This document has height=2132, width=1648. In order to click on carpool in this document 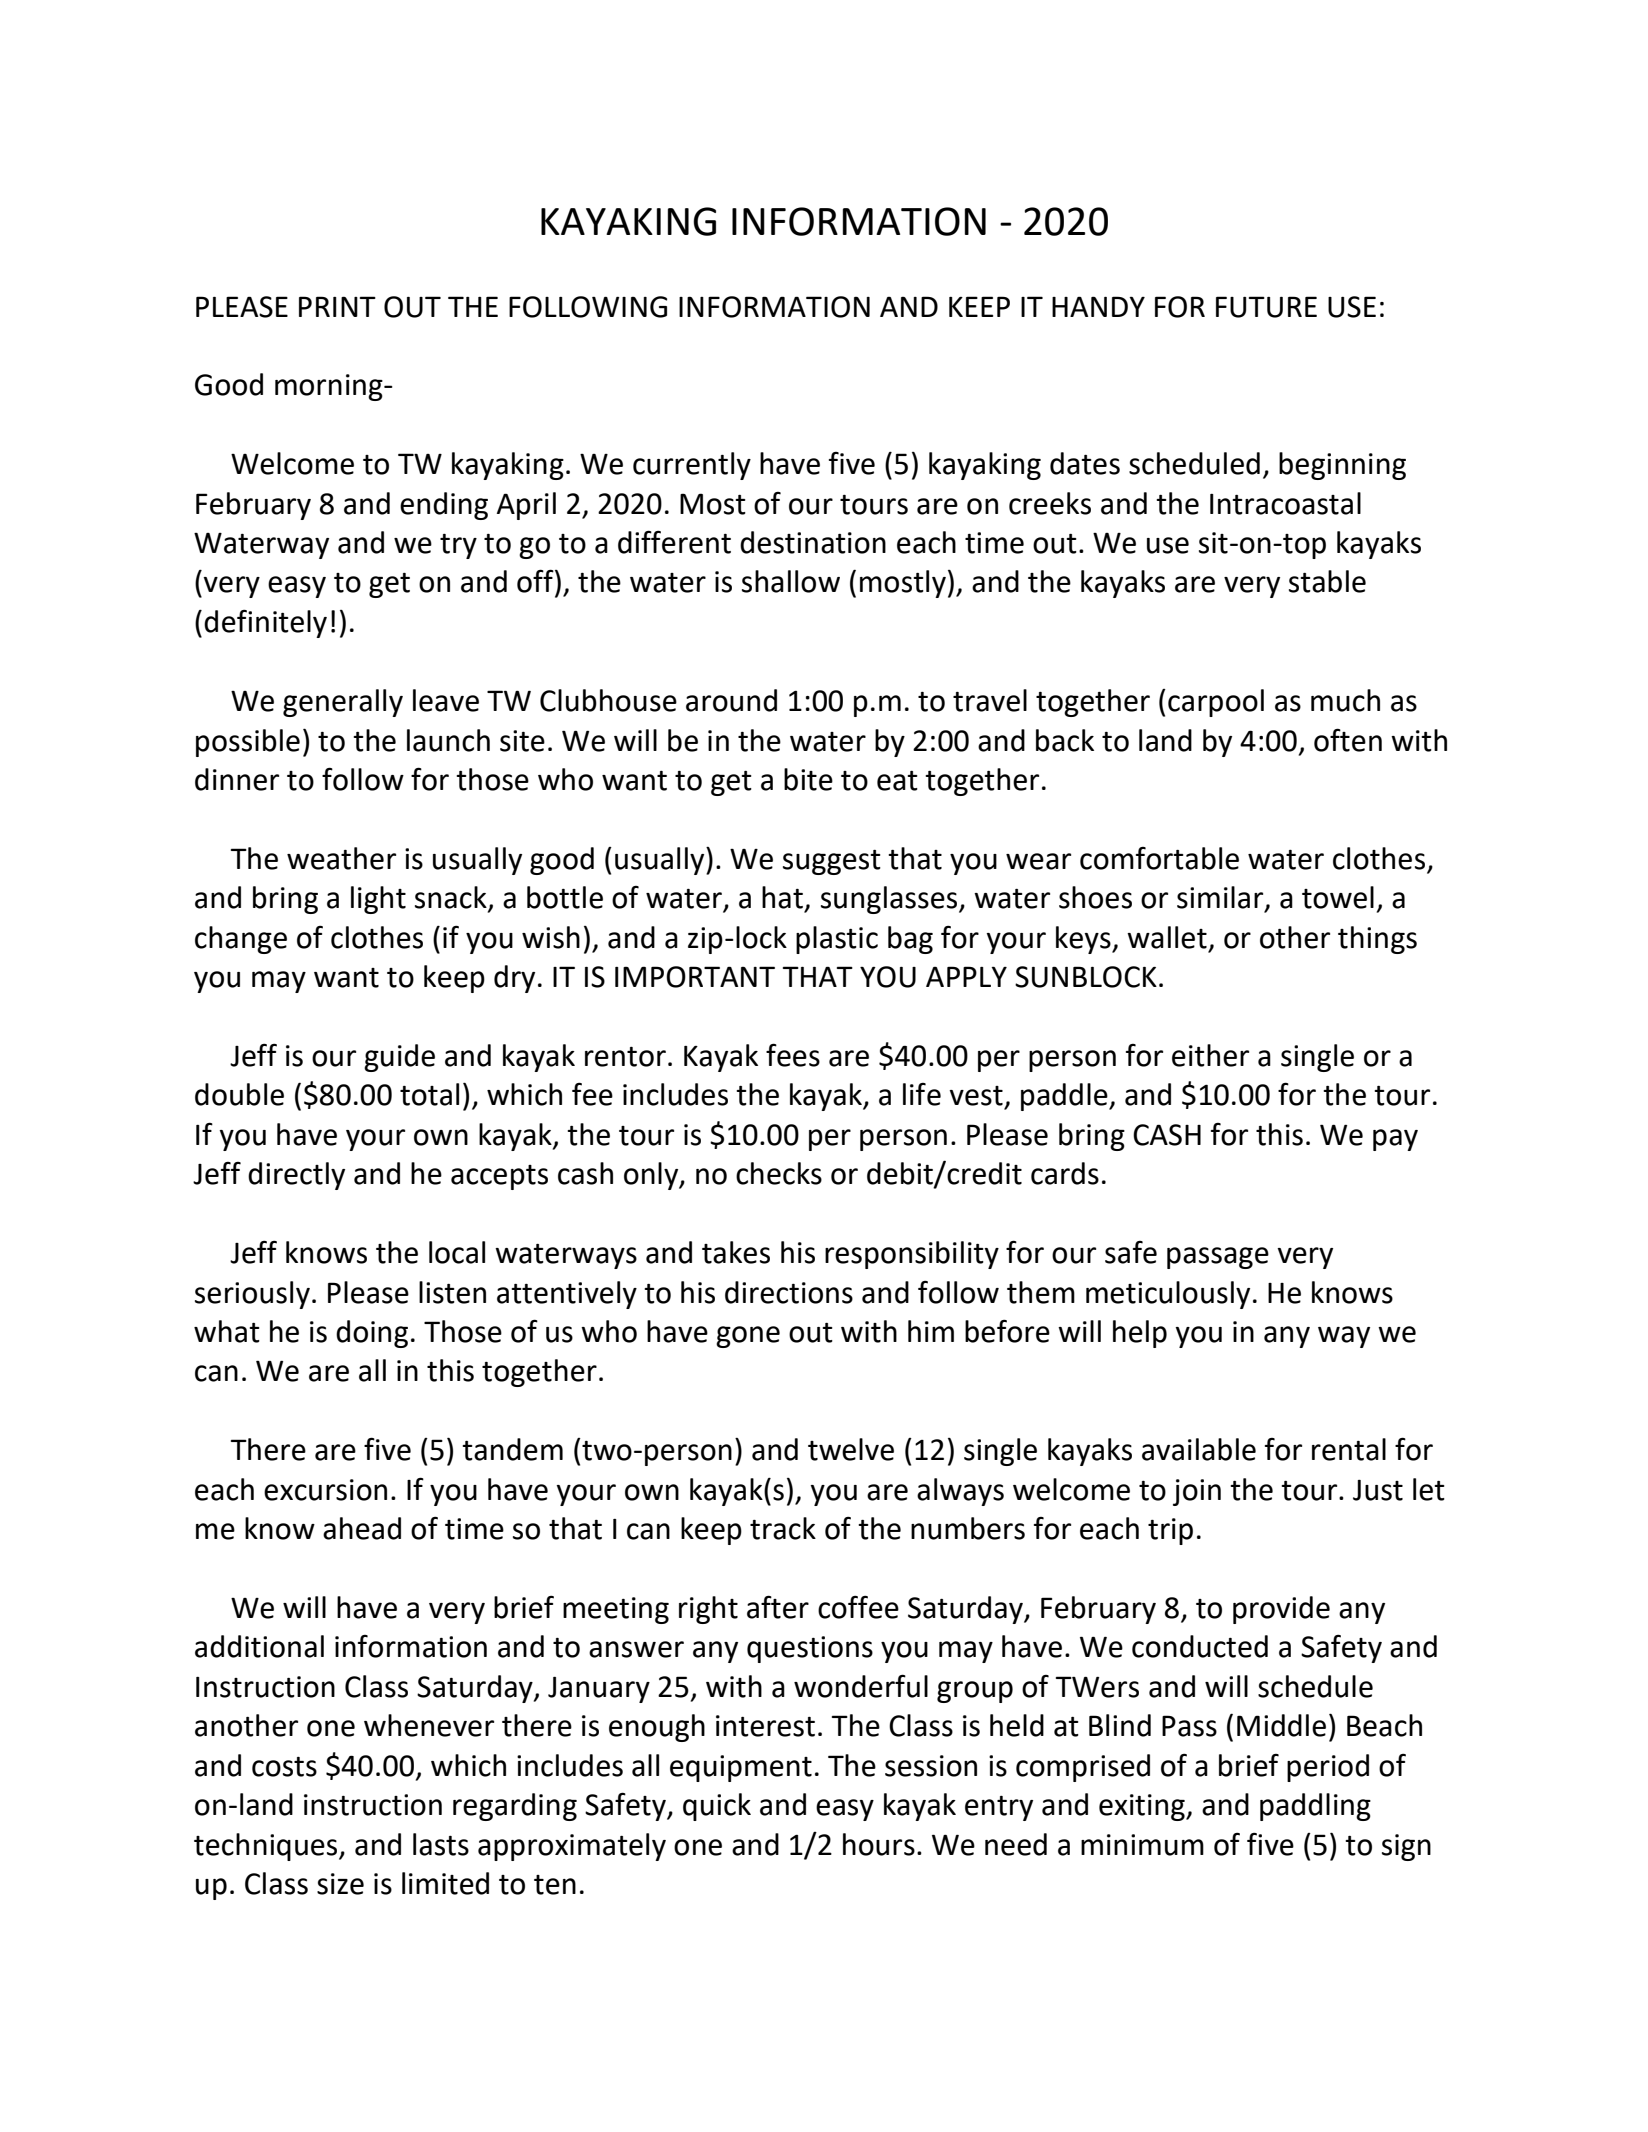, I will do `click(1216, 703)`.
